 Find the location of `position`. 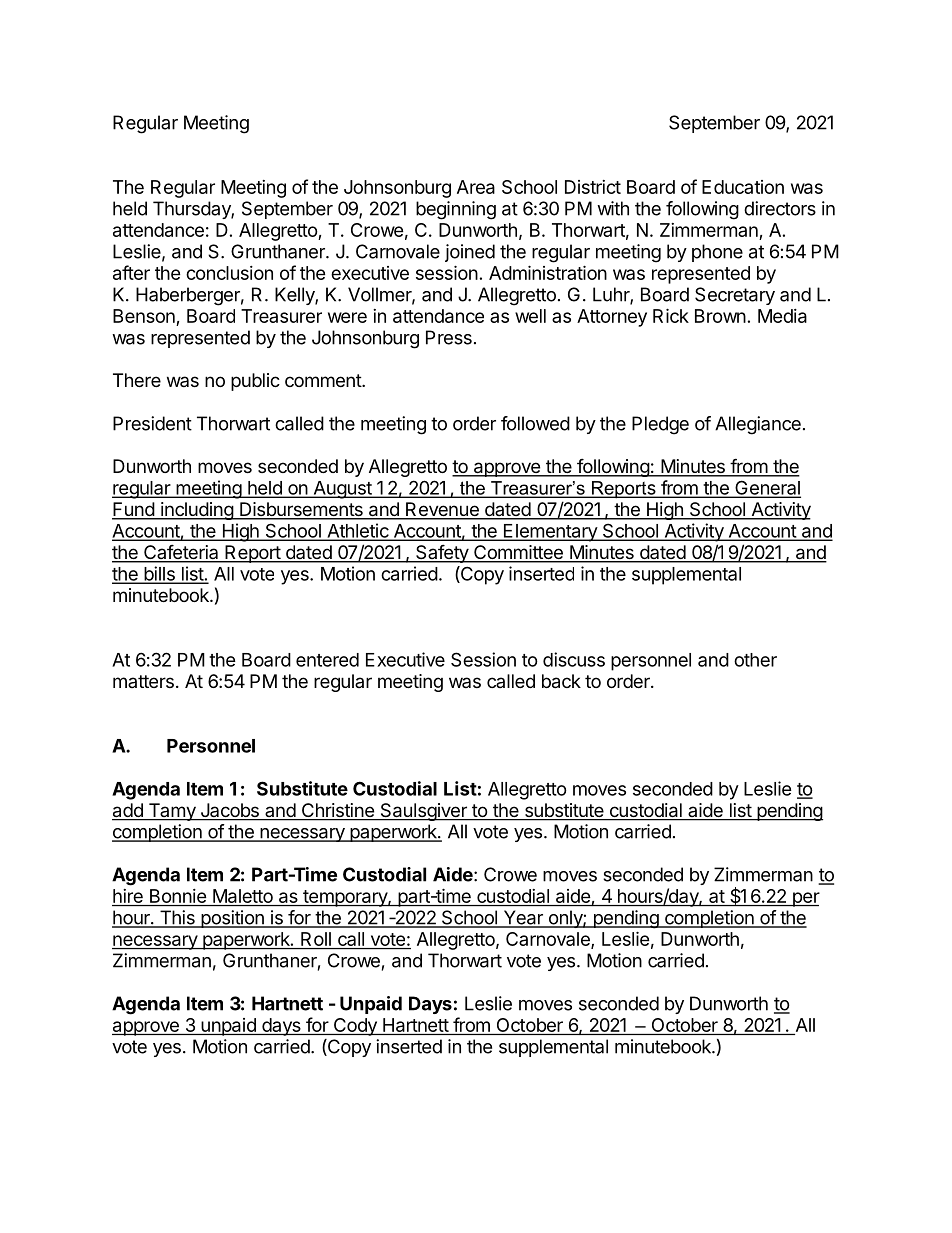

position is located at coordinates (232, 919).
